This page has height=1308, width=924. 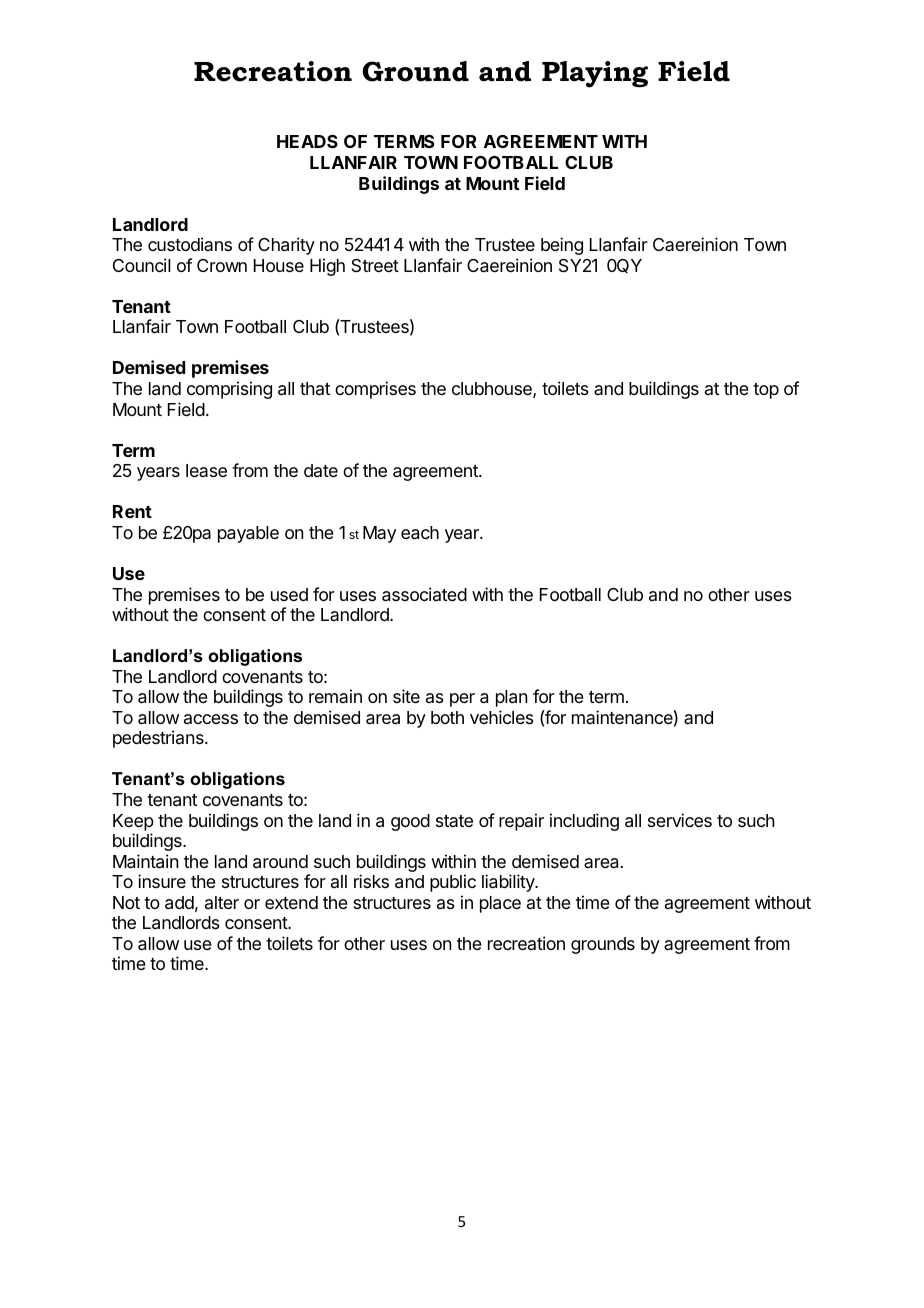 I want to click on being, so click(x=562, y=246).
